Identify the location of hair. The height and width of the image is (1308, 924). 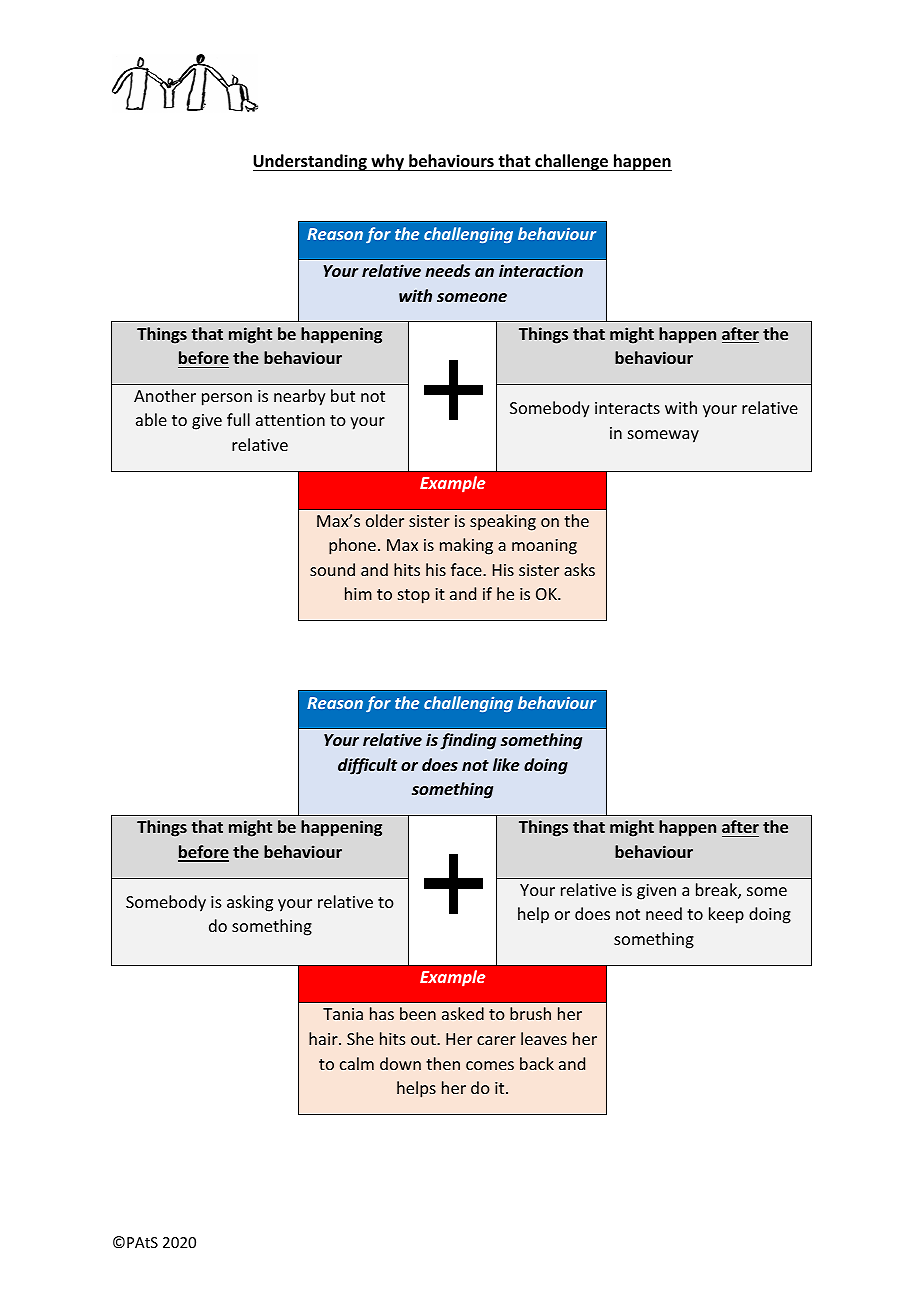
(324, 1038).
